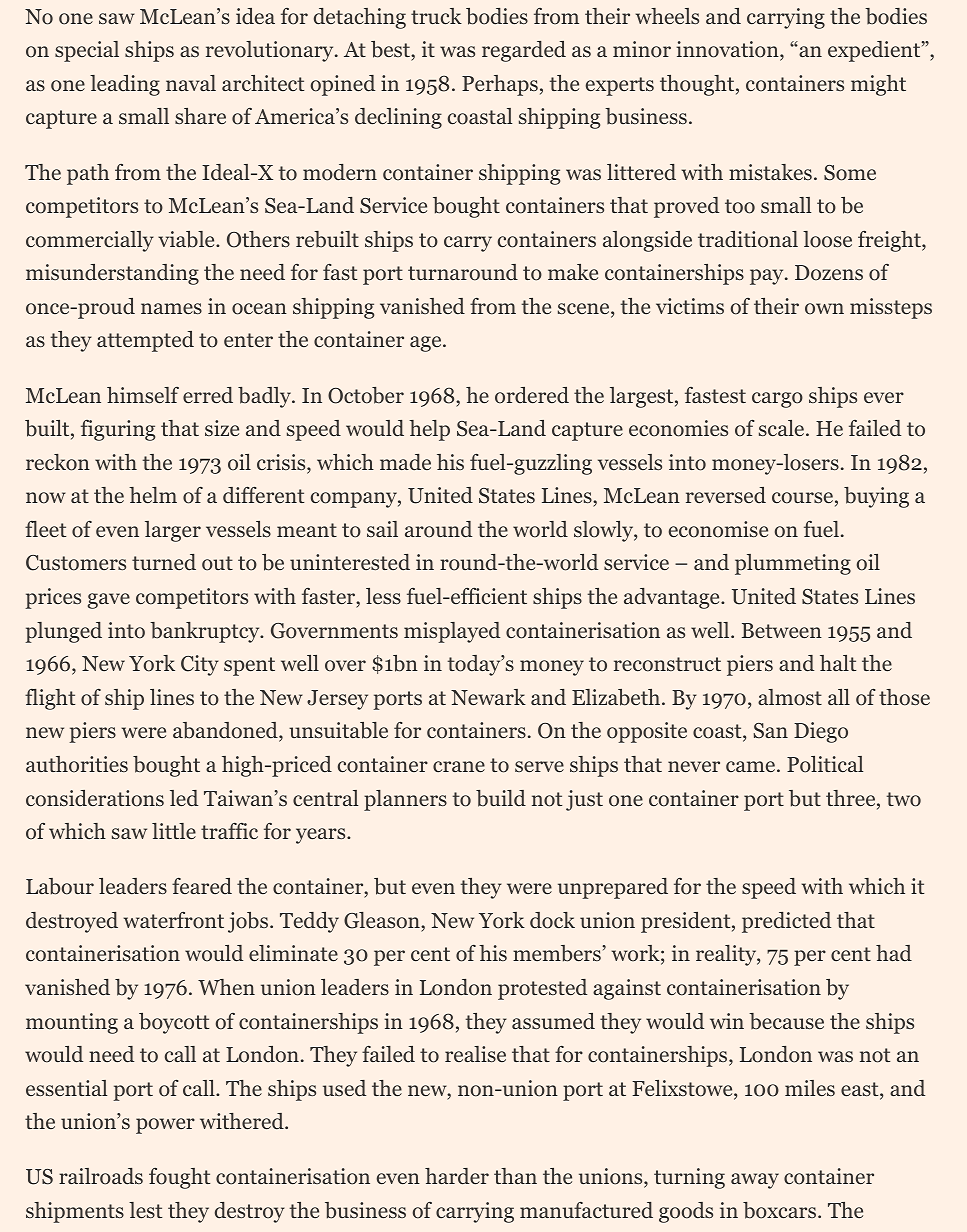 The image size is (967, 1232). What do you see at coordinates (552, 920) in the image?
I see `dock` at bounding box center [552, 920].
